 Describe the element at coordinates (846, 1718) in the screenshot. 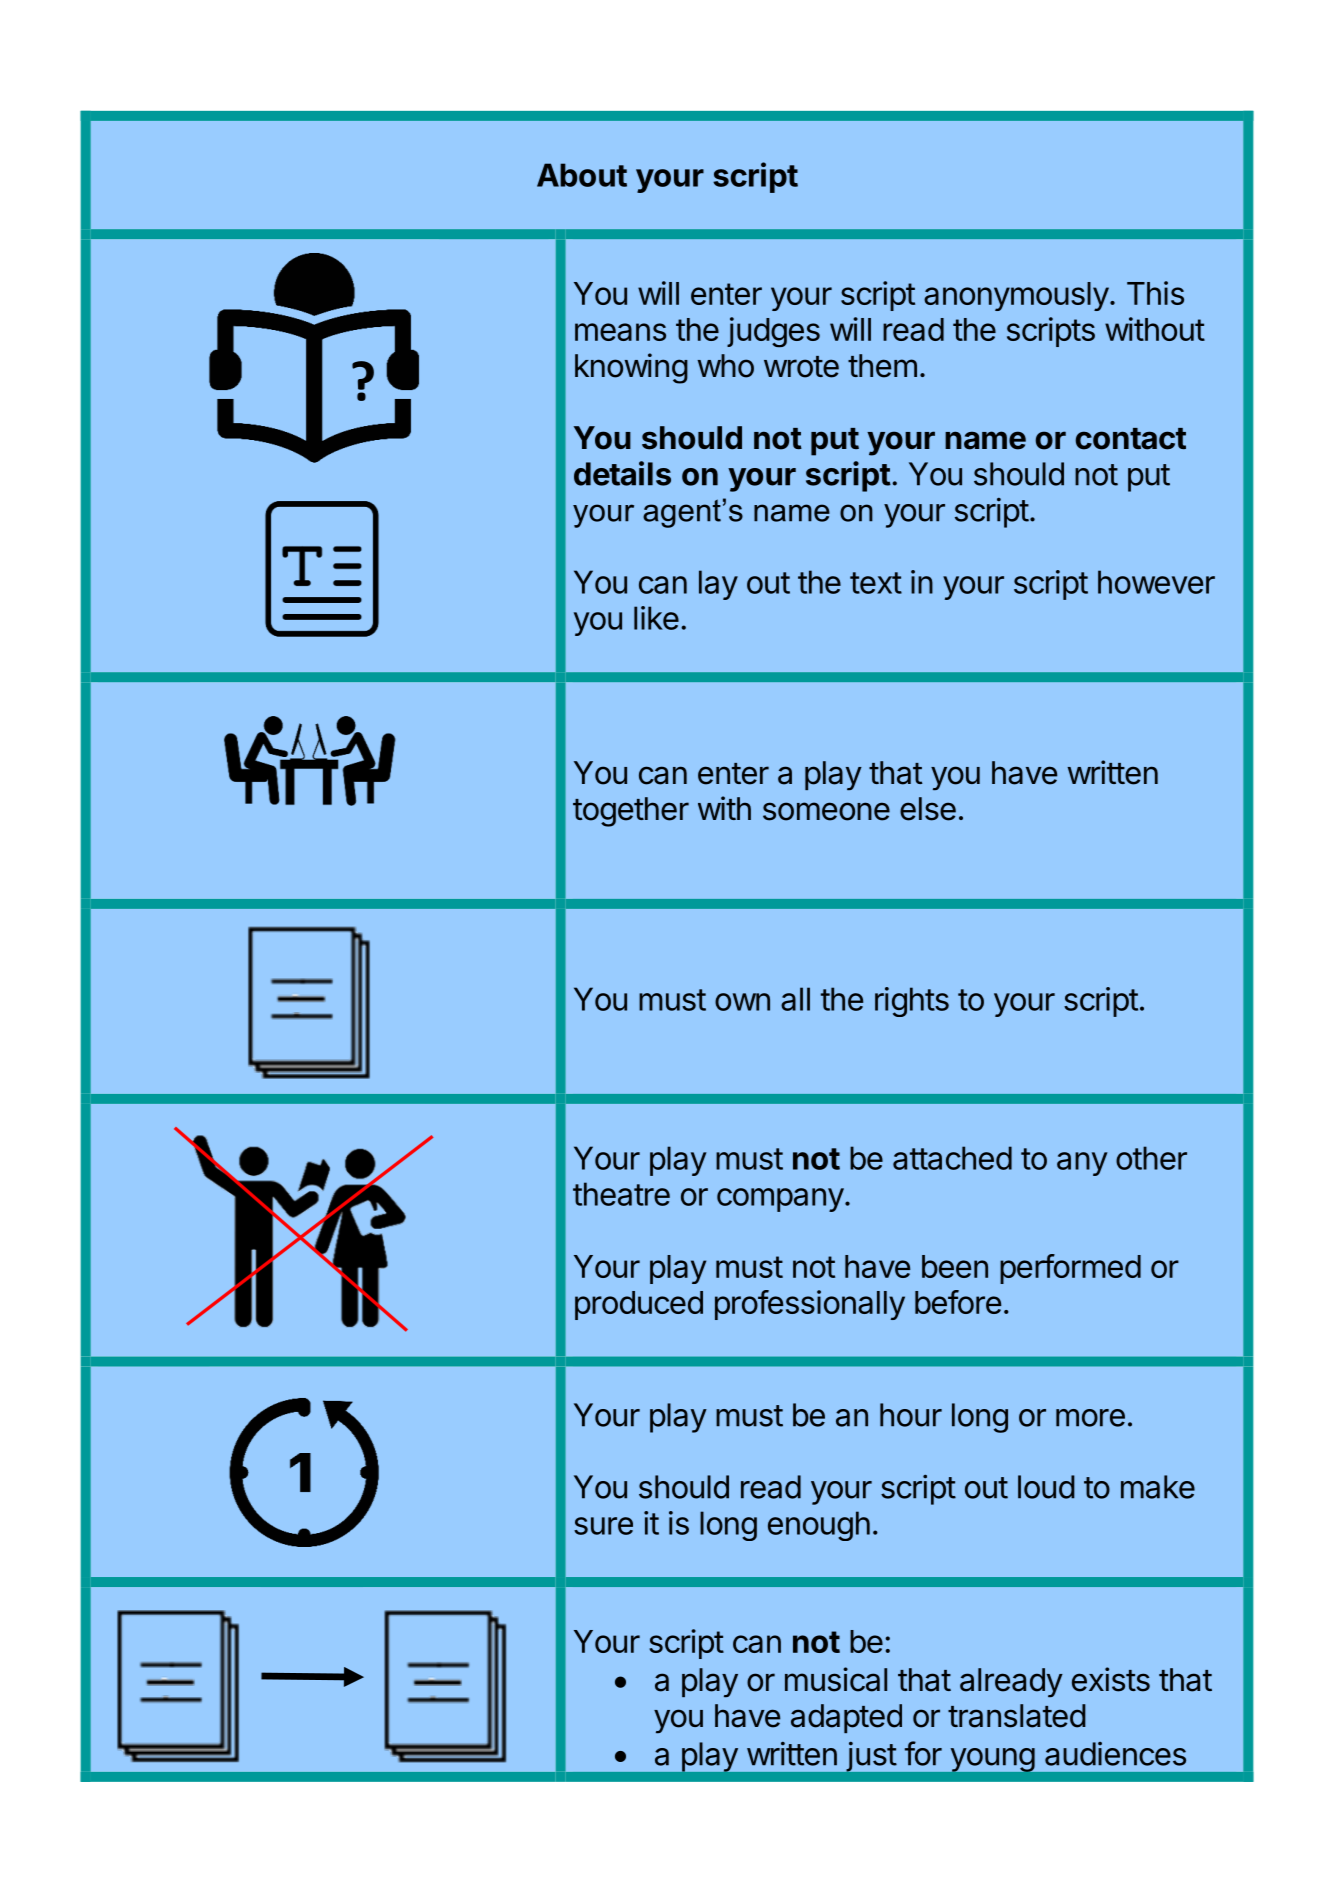

I see `adapted` at that location.
